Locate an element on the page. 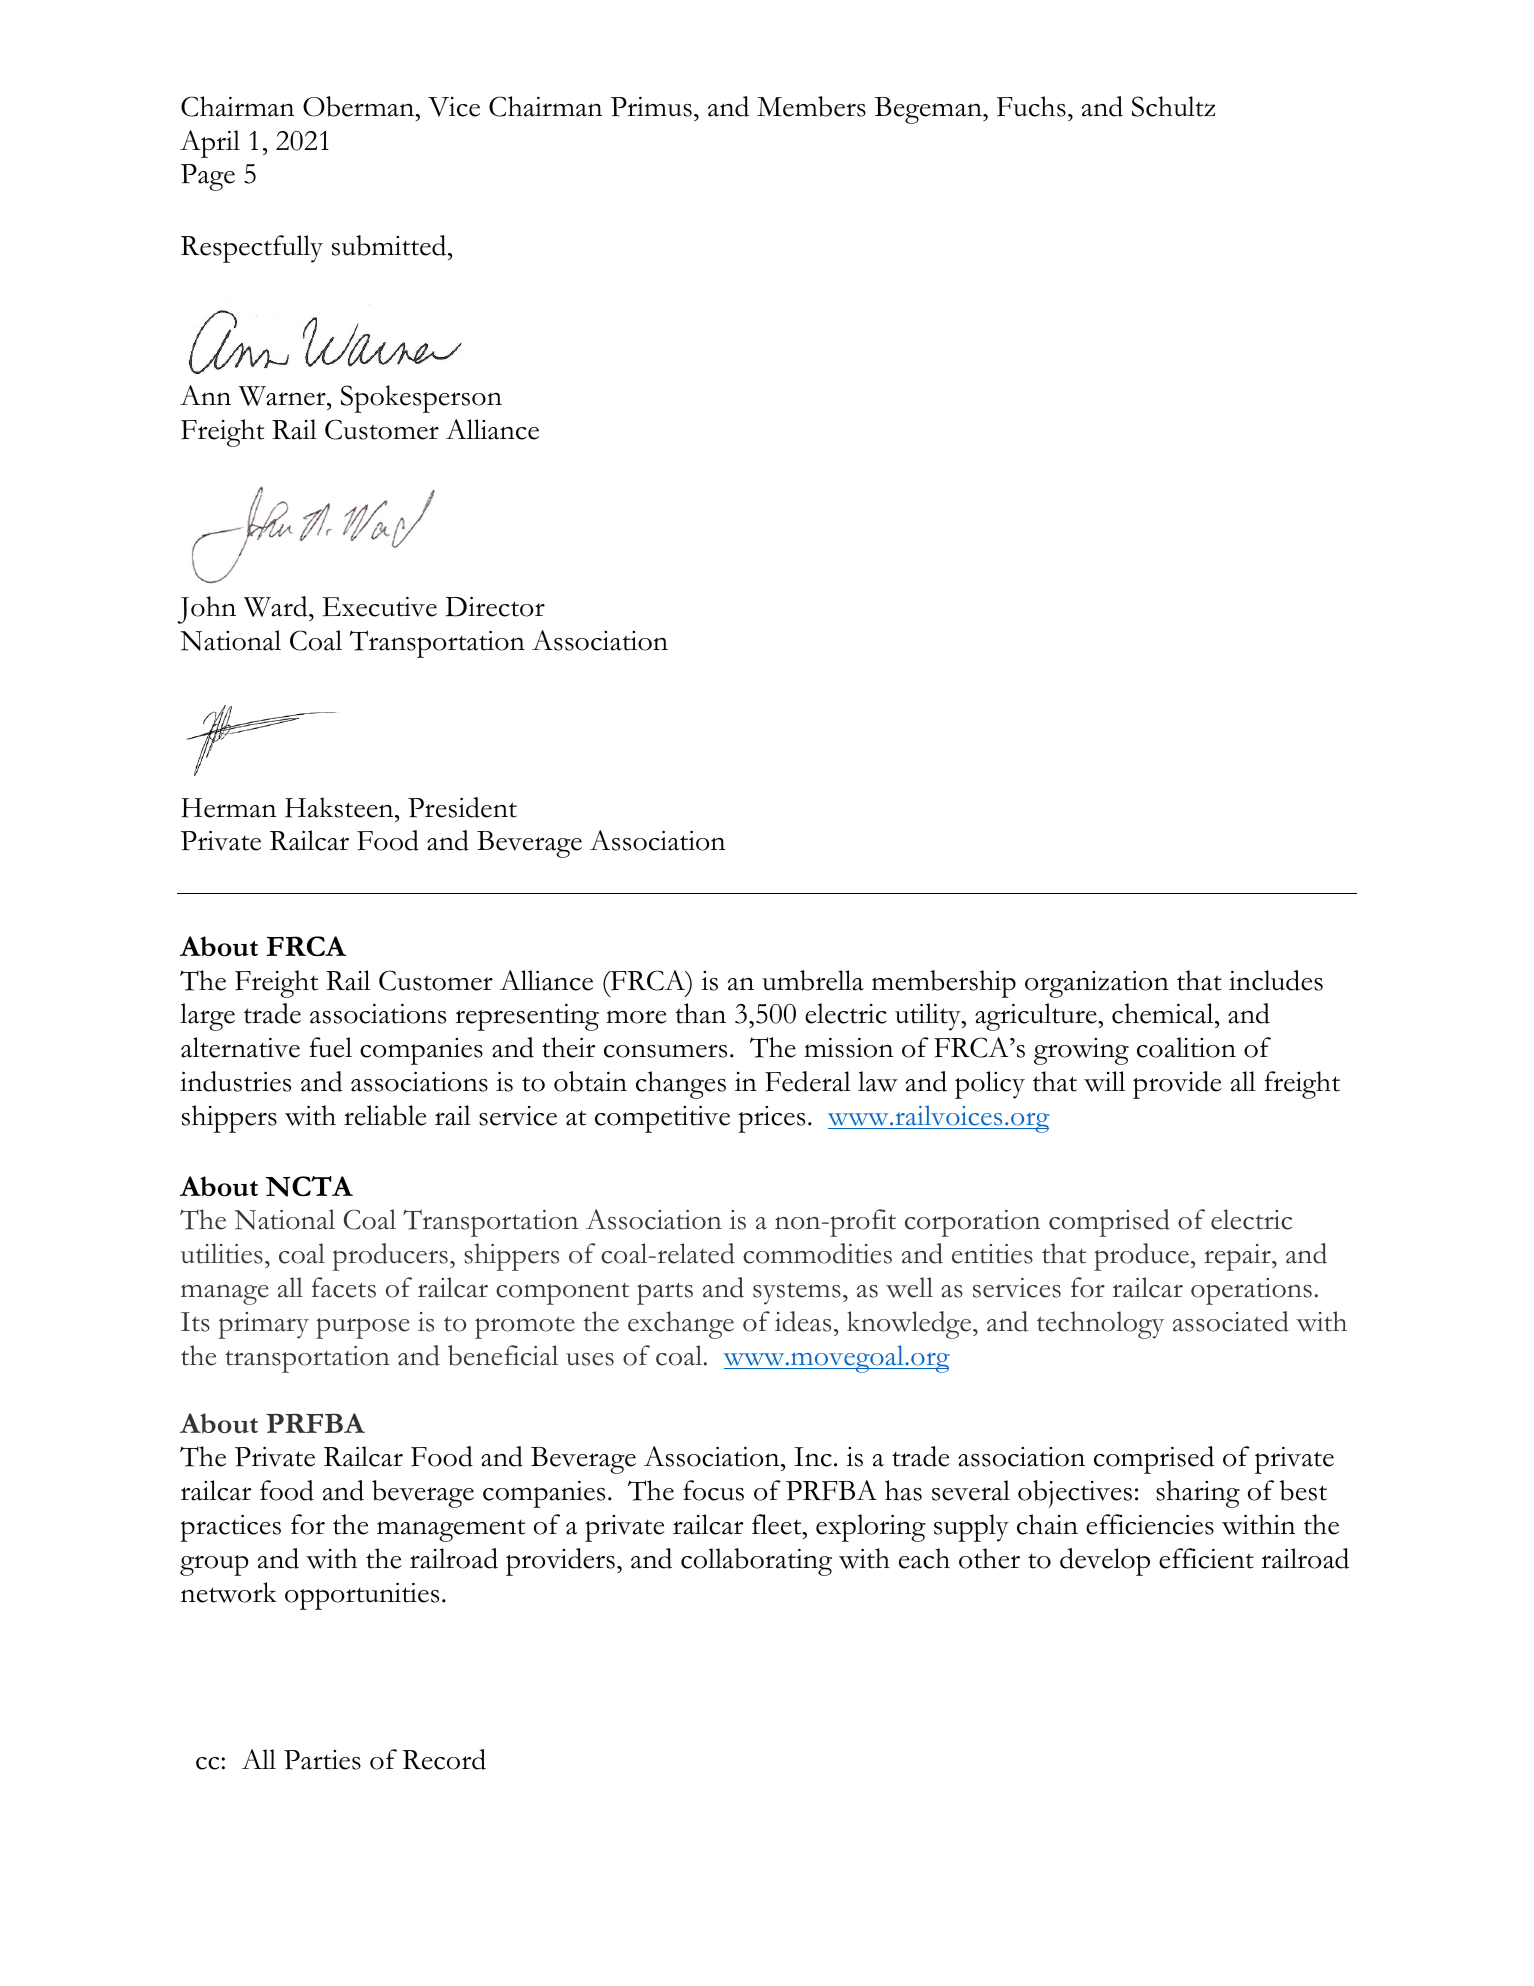 This page has height=1986, width=1534. Primus is located at coordinates (651, 106).
